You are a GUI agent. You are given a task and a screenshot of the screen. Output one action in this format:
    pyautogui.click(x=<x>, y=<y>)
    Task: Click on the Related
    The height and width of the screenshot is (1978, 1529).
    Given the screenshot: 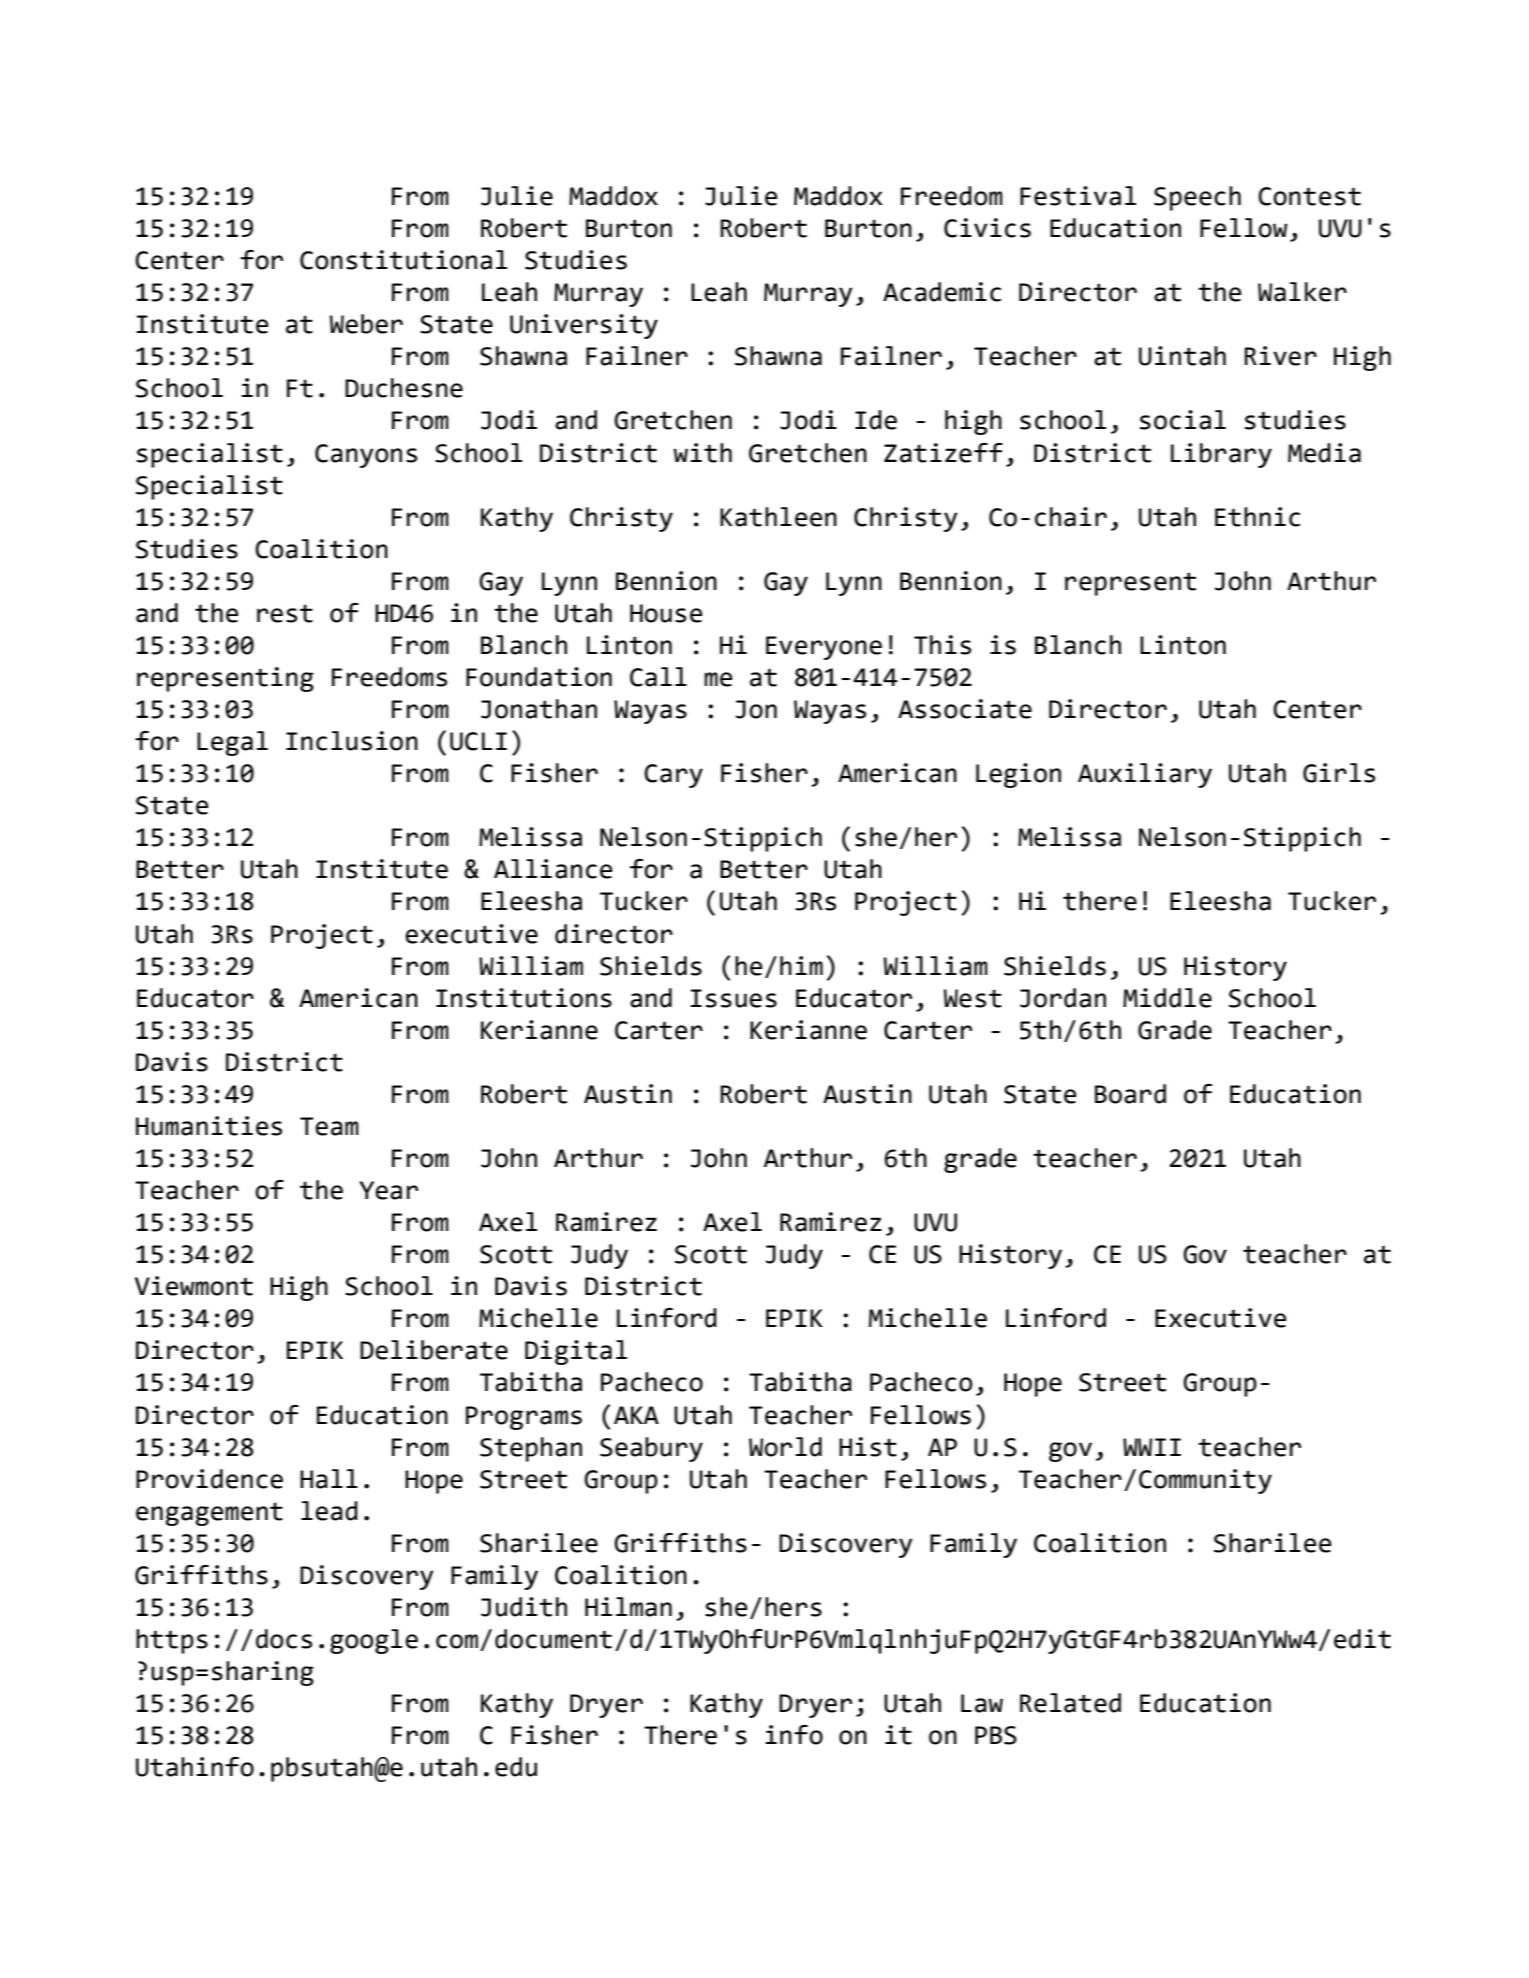 What is the action you would take?
    pyautogui.click(x=1070, y=1703)
